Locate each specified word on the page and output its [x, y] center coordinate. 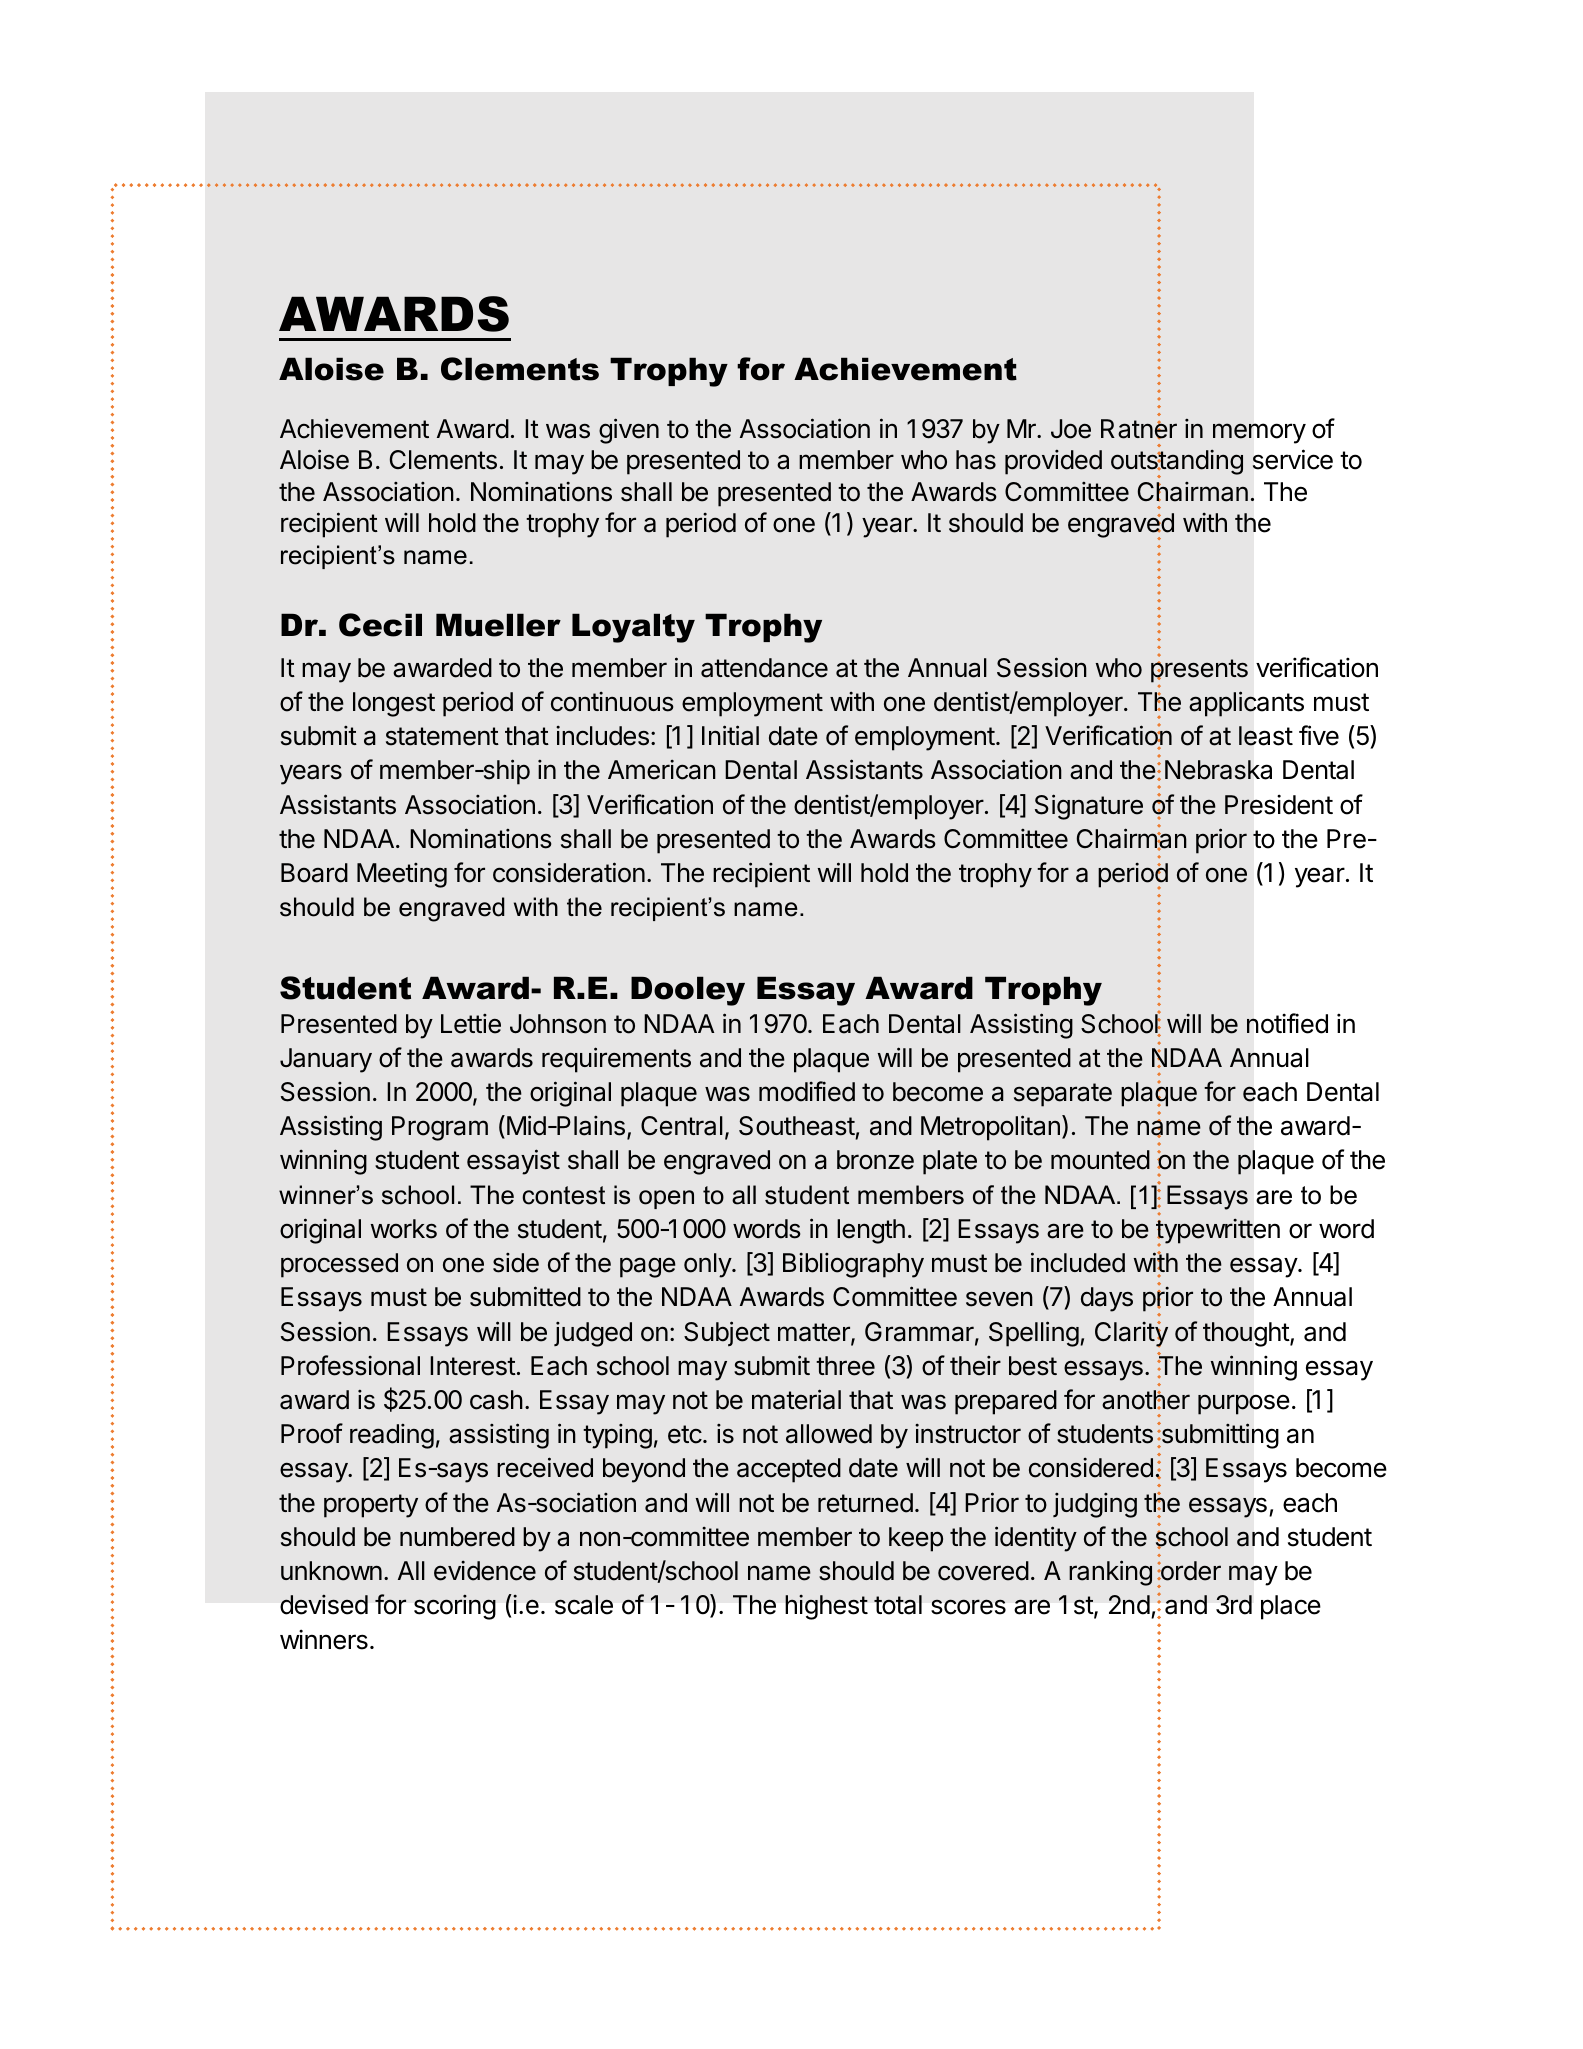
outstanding [1177, 464]
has [976, 460]
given [629, 431]
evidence [485, 1571]
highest [826, 1607]
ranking [1110, 1573]
